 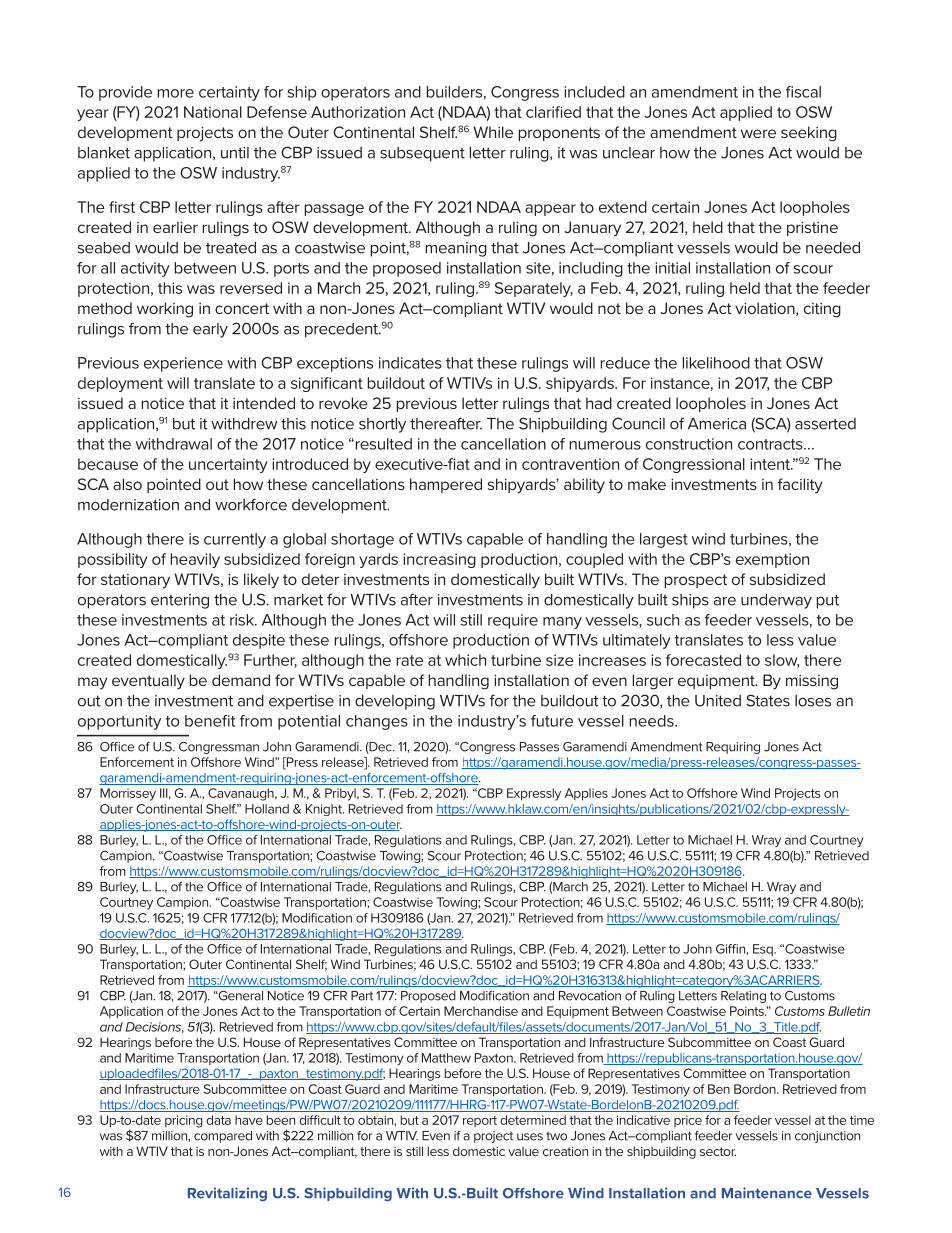 I want to click on were, so click(x=758, y=133).
